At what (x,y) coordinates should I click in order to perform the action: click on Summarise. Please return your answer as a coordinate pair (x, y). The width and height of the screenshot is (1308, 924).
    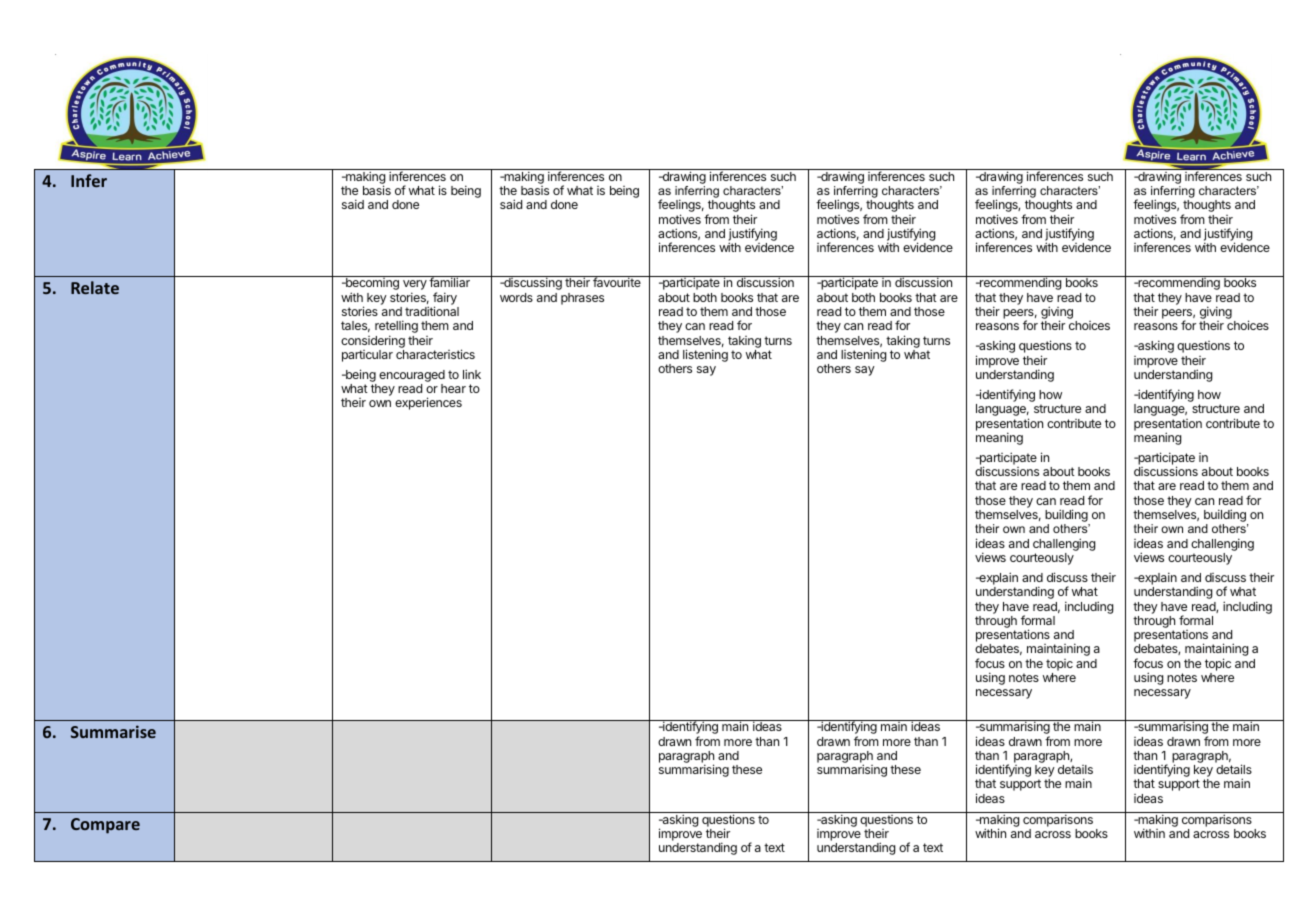
    Looking at the image, I should click on (113, 731).
